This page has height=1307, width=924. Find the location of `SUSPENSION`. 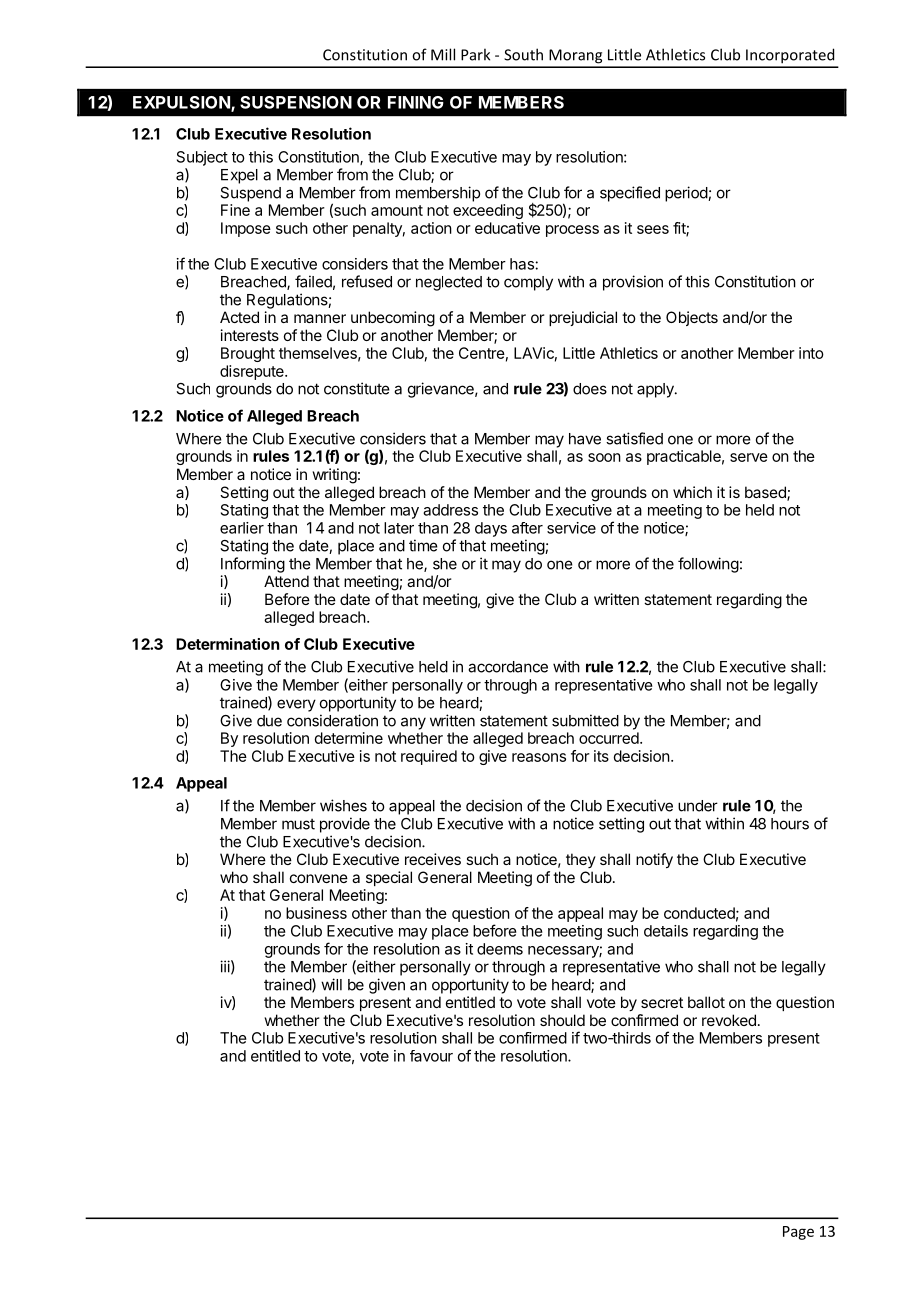

SUSPENSION is located at coordinates (296, 102).
